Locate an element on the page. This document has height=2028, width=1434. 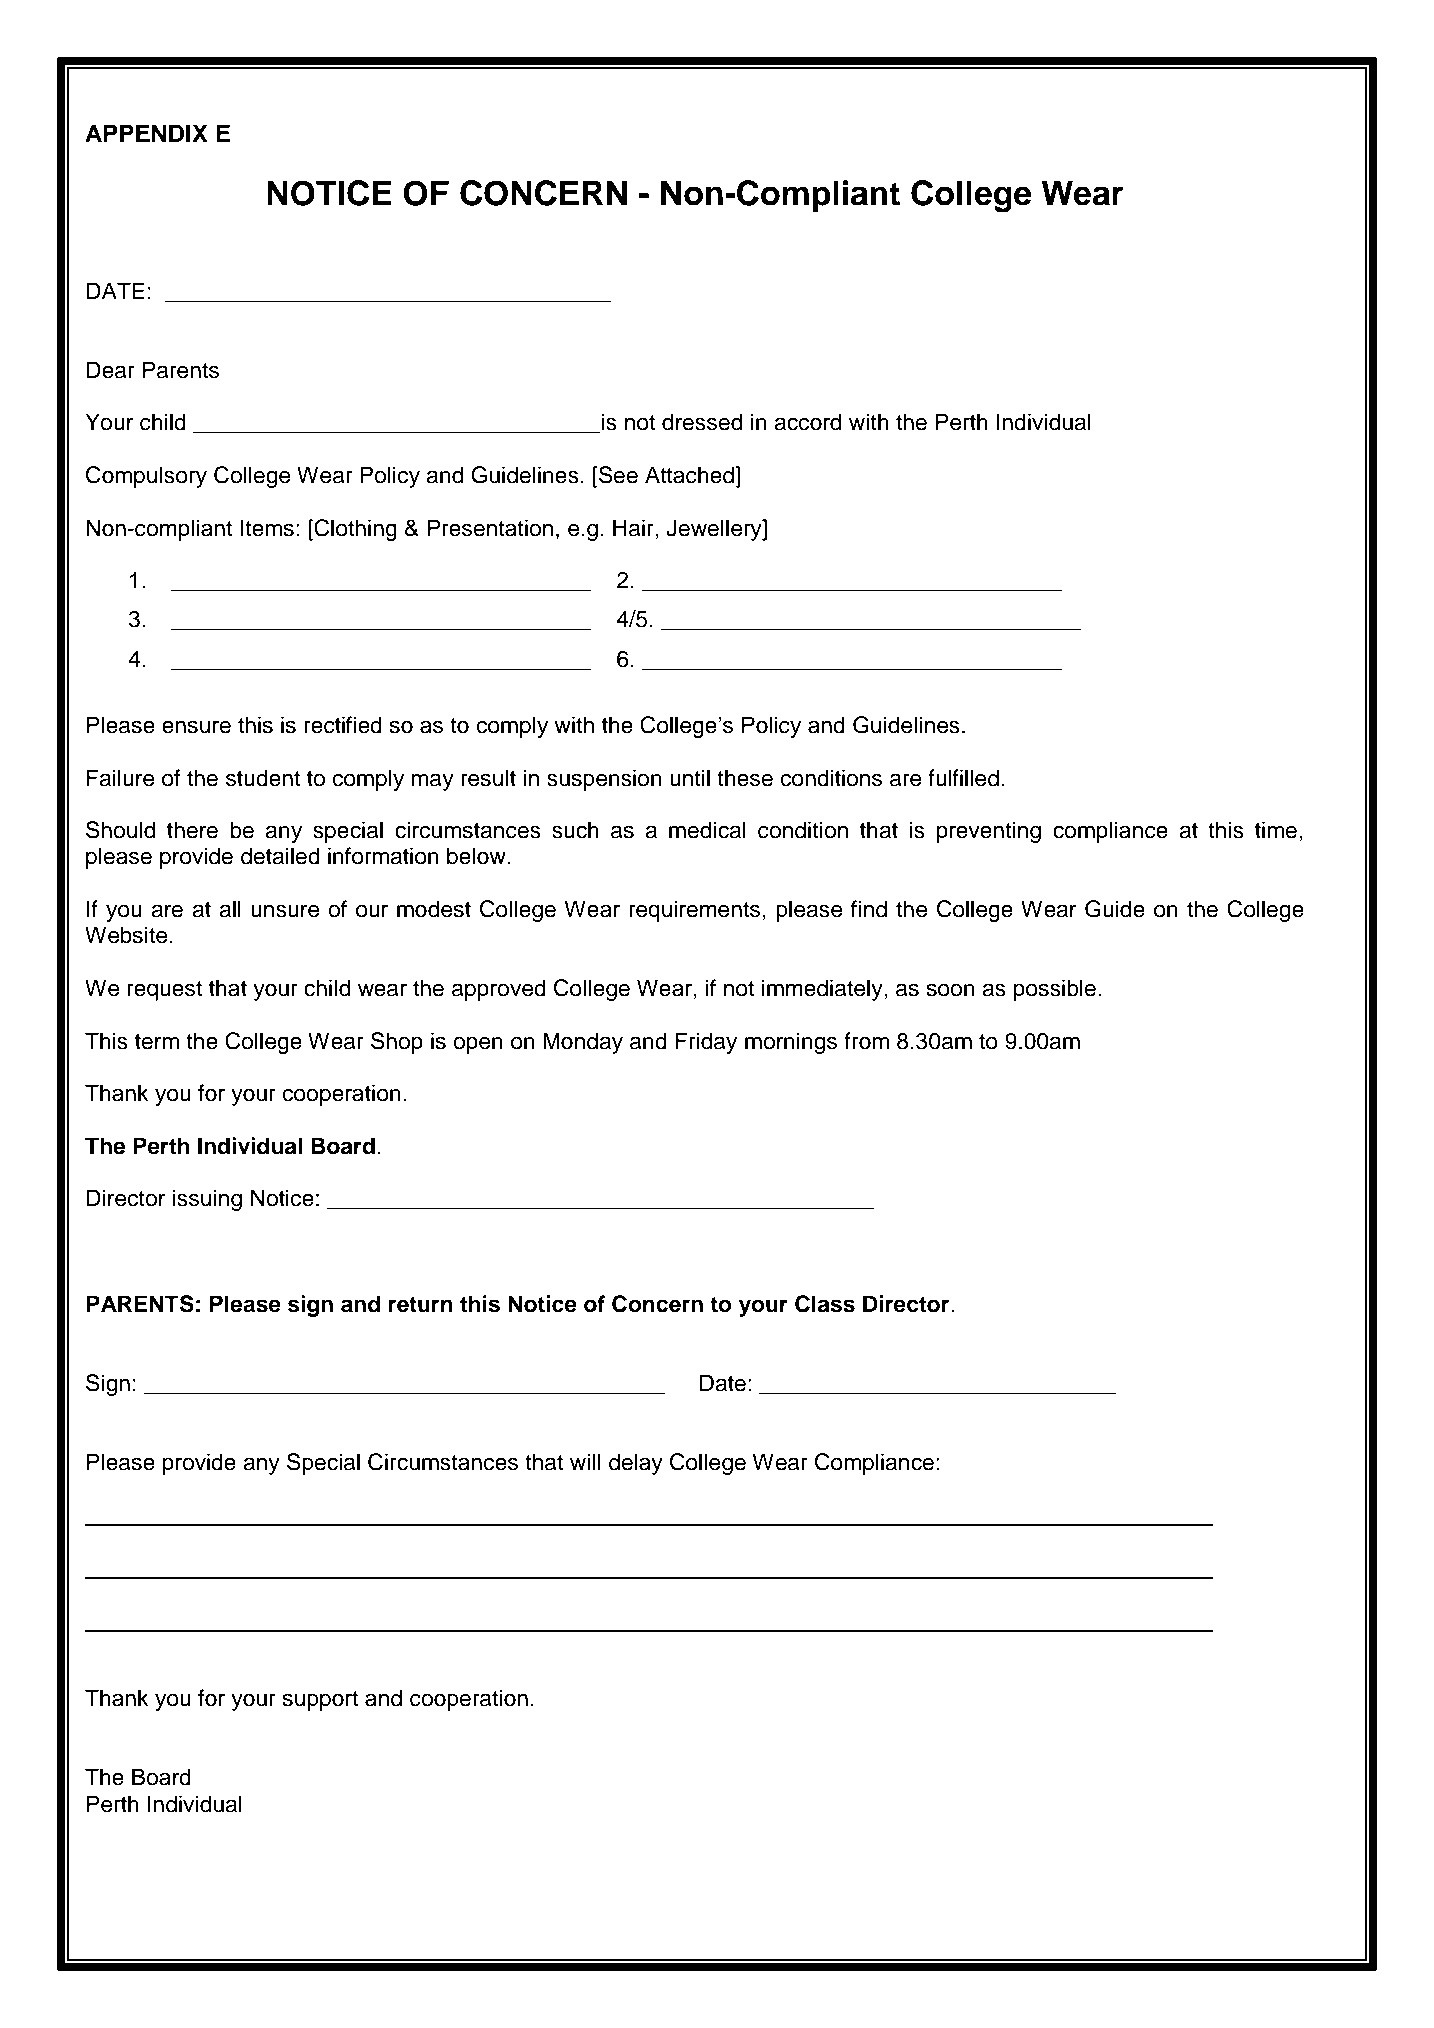
will is located at coordinates (585, 1461).
